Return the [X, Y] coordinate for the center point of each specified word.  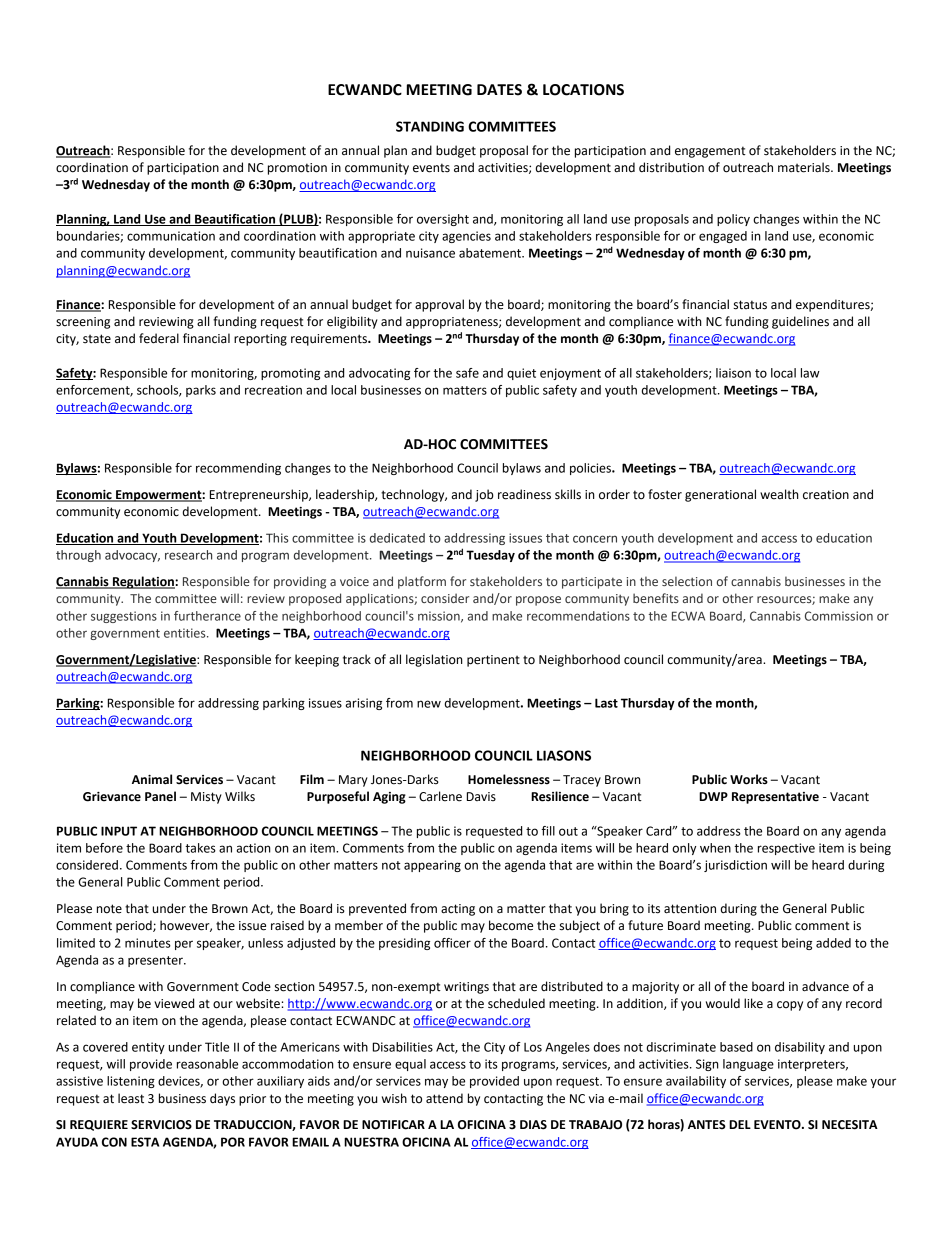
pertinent [493, 661]
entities [186, 633]
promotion [297, 169]
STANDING [430, 126]
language [748, 1065]
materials [805, 167]
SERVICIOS [161, 1125]
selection [687, 581]
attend [444, 1098]
